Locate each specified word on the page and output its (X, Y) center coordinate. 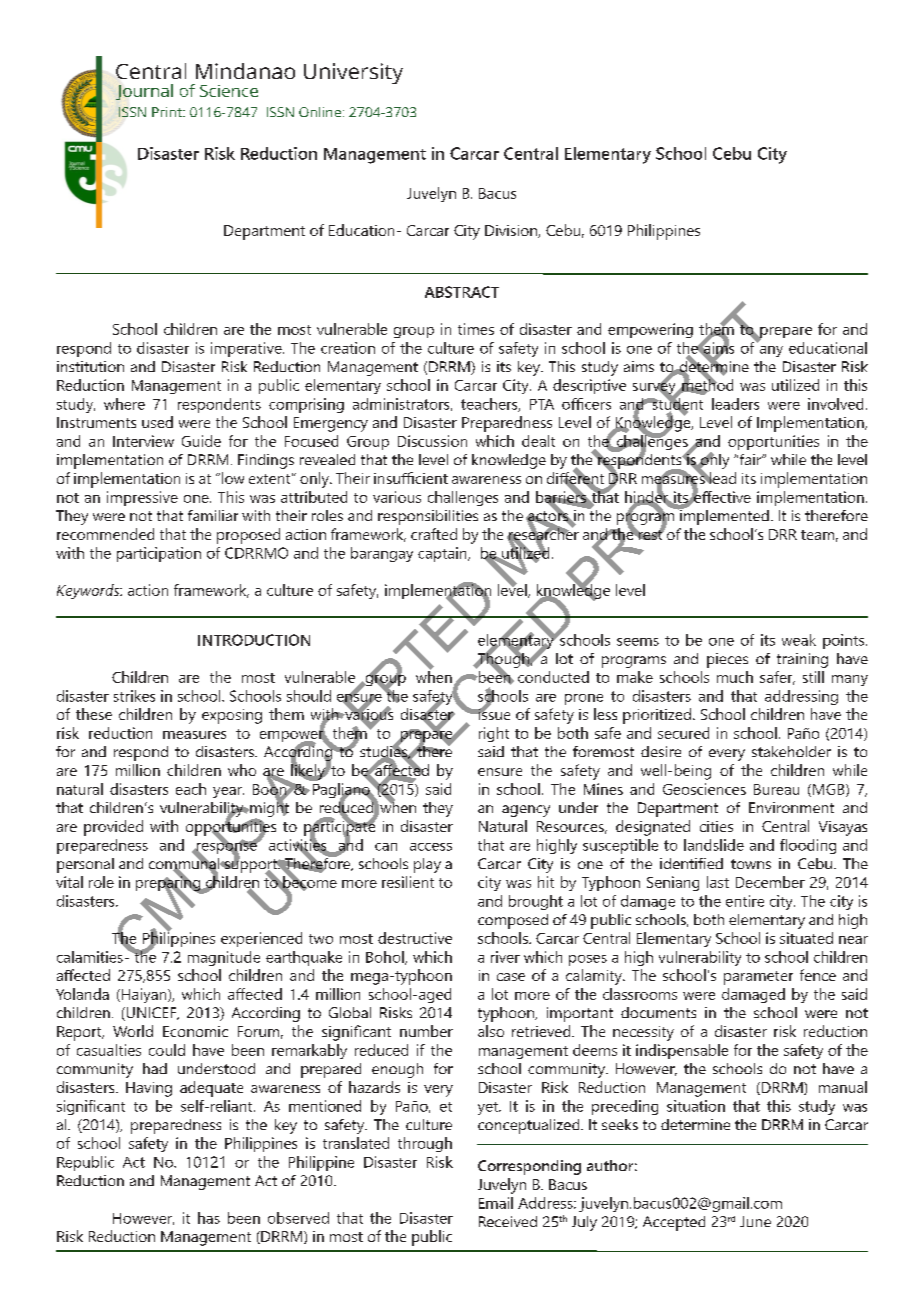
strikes (134, 696)
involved (835, 404)
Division (512, 231)
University (353, 73)
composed (513, 921)
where (124, 404)
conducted (553, 677)
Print (168, 112)
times (476, 329)
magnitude (224, 958)
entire (745, 901)
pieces (727, 660)
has (209, 1218)
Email (496, 1203)
